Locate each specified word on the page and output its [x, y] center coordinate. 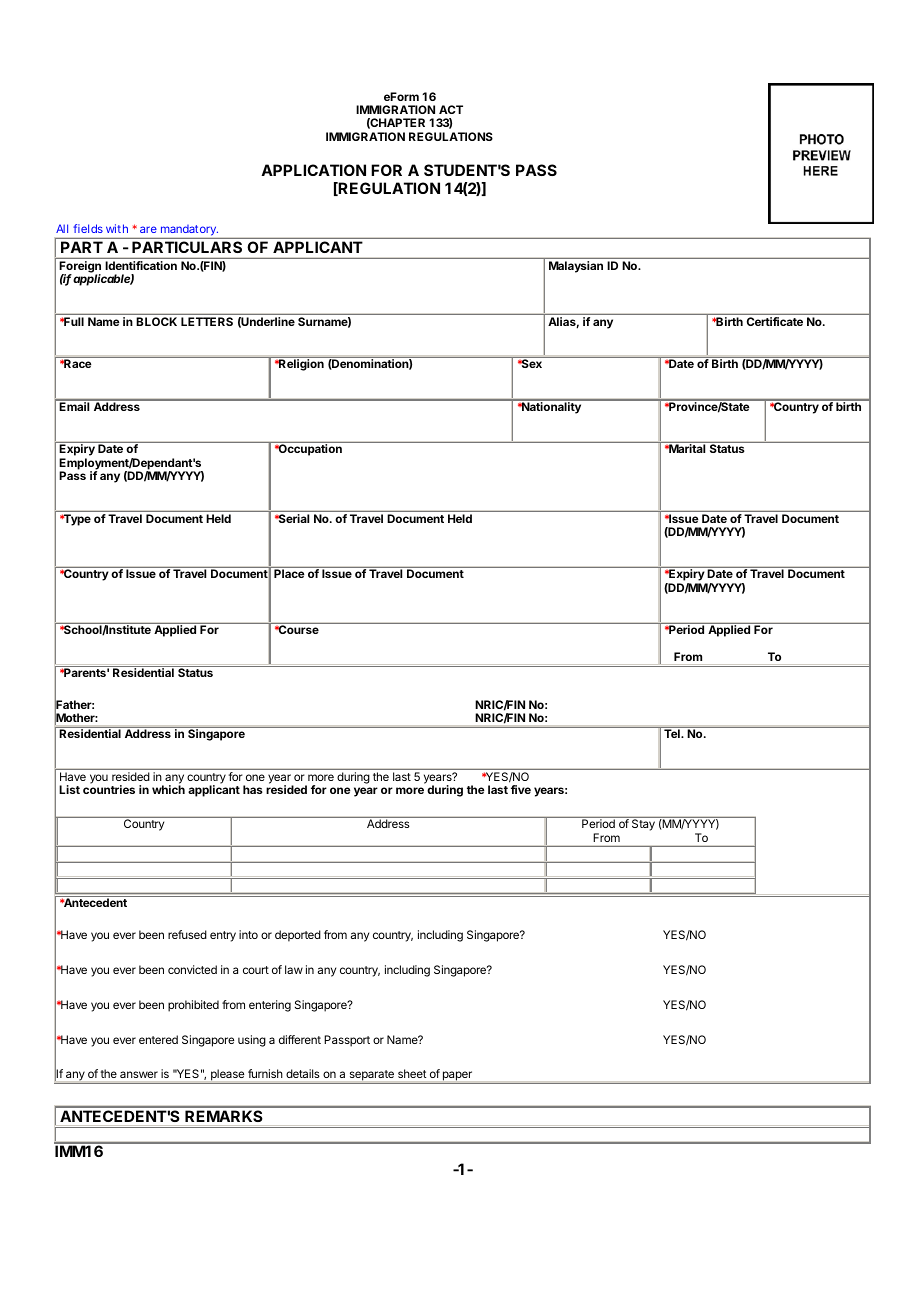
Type [76, 520]
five [521, 789]
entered [158, 1039]
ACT [451, 109]
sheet [412, 1073]
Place [289, 573]
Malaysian [576, 267]
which [168, 789]
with [117, 228]
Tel [673, 733]
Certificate [775, 321]
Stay [643, 825]
